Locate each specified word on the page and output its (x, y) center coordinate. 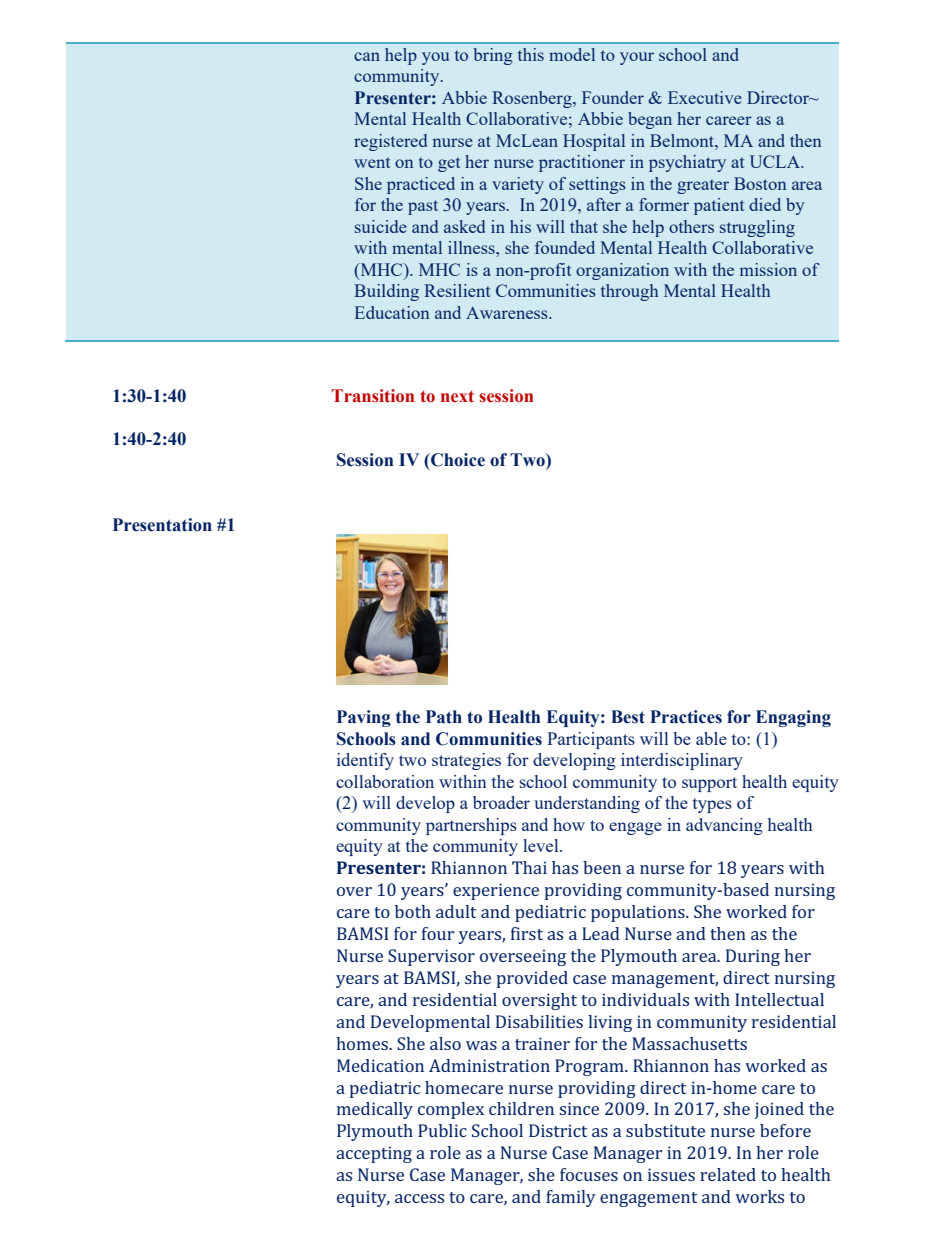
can (367, 56)
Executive (705, 97)
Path (444, 717)
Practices (686, 717)
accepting (374, 1154)
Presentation (162, 525)
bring (493, 56)
